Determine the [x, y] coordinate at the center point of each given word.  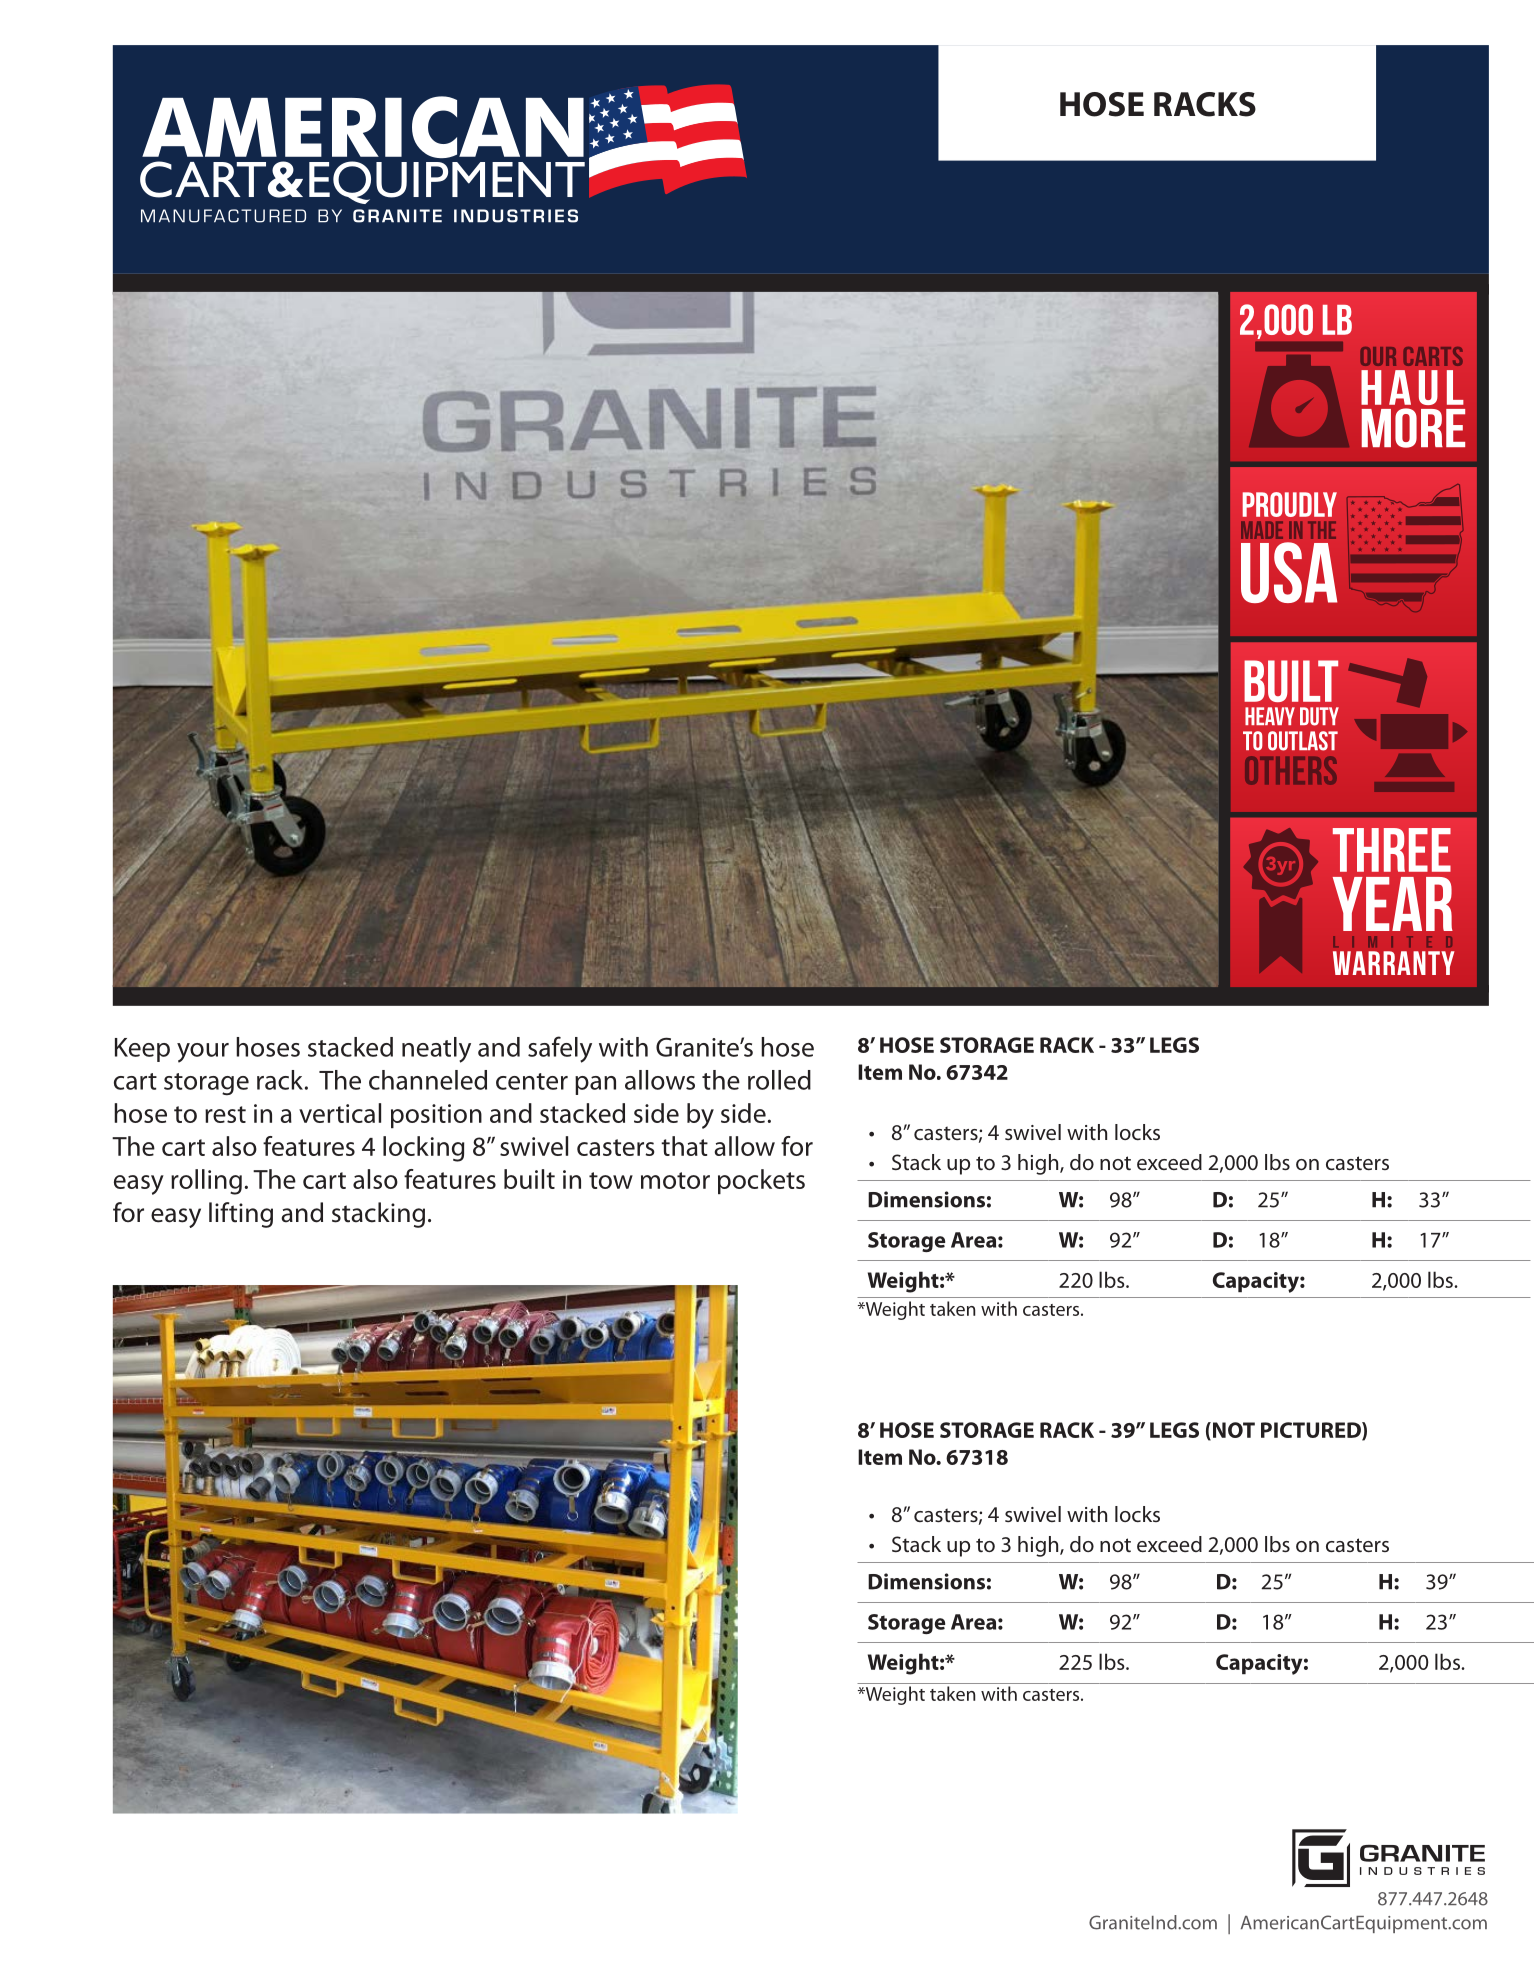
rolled [779, 1080]
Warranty [1394, 963]
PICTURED [1312, 1431]
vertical [340, 1113]
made [1262, 530]
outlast [1303, 741]
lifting [241, 1215]
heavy [1270, 716]
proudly [1290, 504]
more [1413, 428]
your [203, 1053]
